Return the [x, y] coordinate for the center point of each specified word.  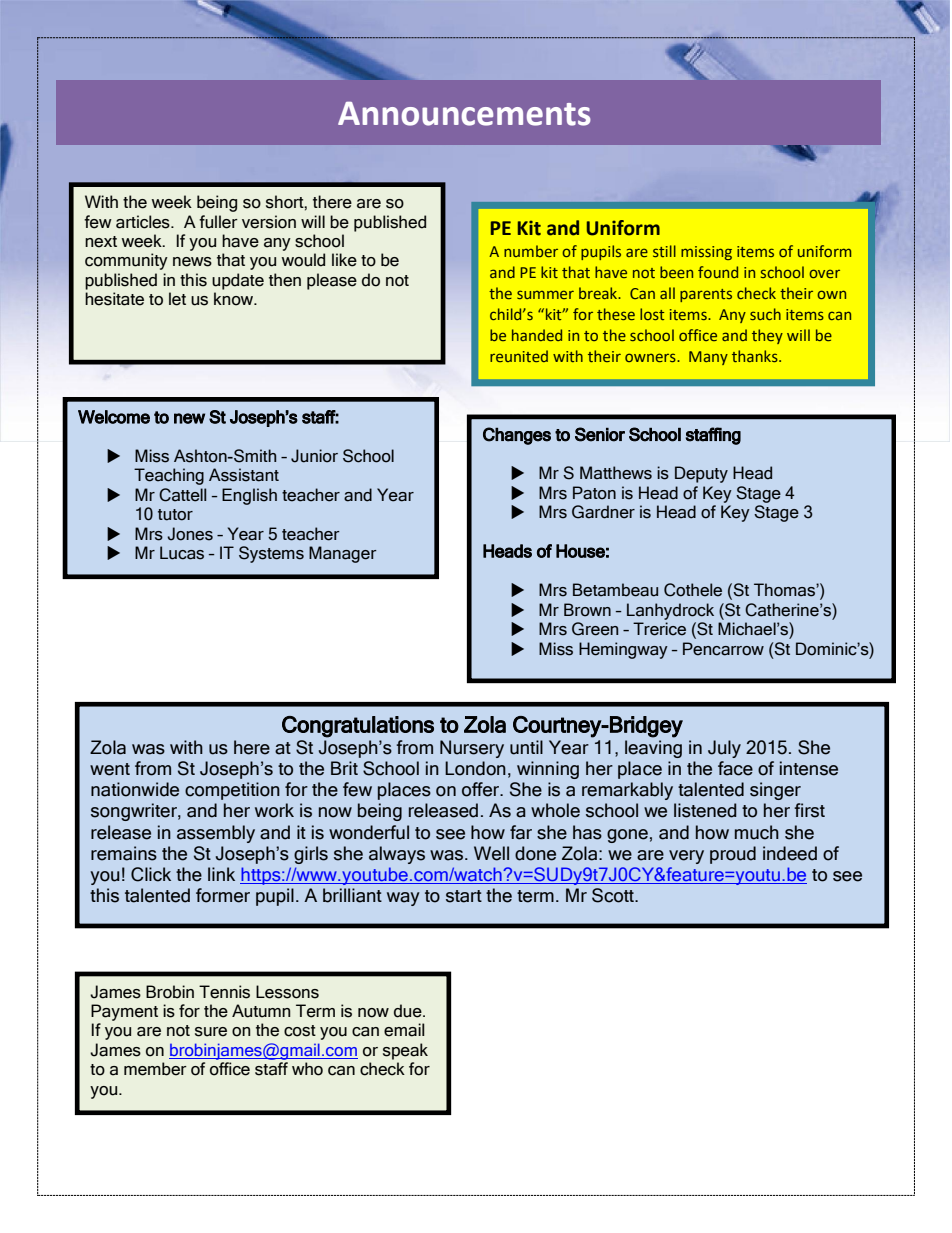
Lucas [182, 553]
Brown [587, 610]
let [177, 299]
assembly [216, 834]
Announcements [464, 114]
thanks [756, 356]
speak [405, 1051]
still [664, 251]
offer [482, 789]
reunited [519, 356]
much [757, 832]
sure [211, 1032]
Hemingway [623, 650]
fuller [218, 222]
